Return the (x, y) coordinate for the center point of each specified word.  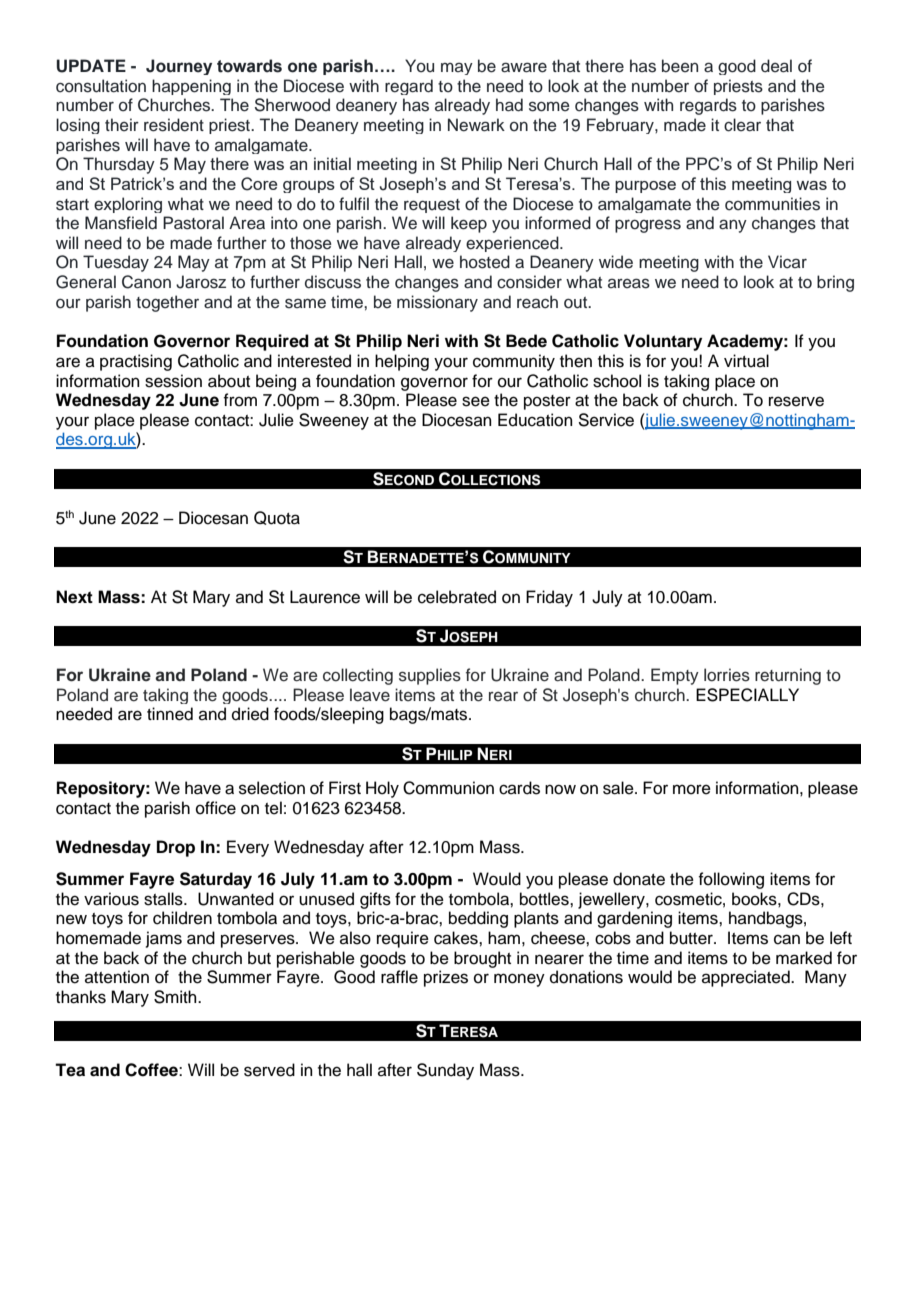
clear (742, 125)
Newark (476, 125)
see (476, 401)
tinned (170, 714)
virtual (746, 361)
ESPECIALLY (747, 695)
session (173, 381)
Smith (176, 997)
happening (191, 87)
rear (503, 696)
